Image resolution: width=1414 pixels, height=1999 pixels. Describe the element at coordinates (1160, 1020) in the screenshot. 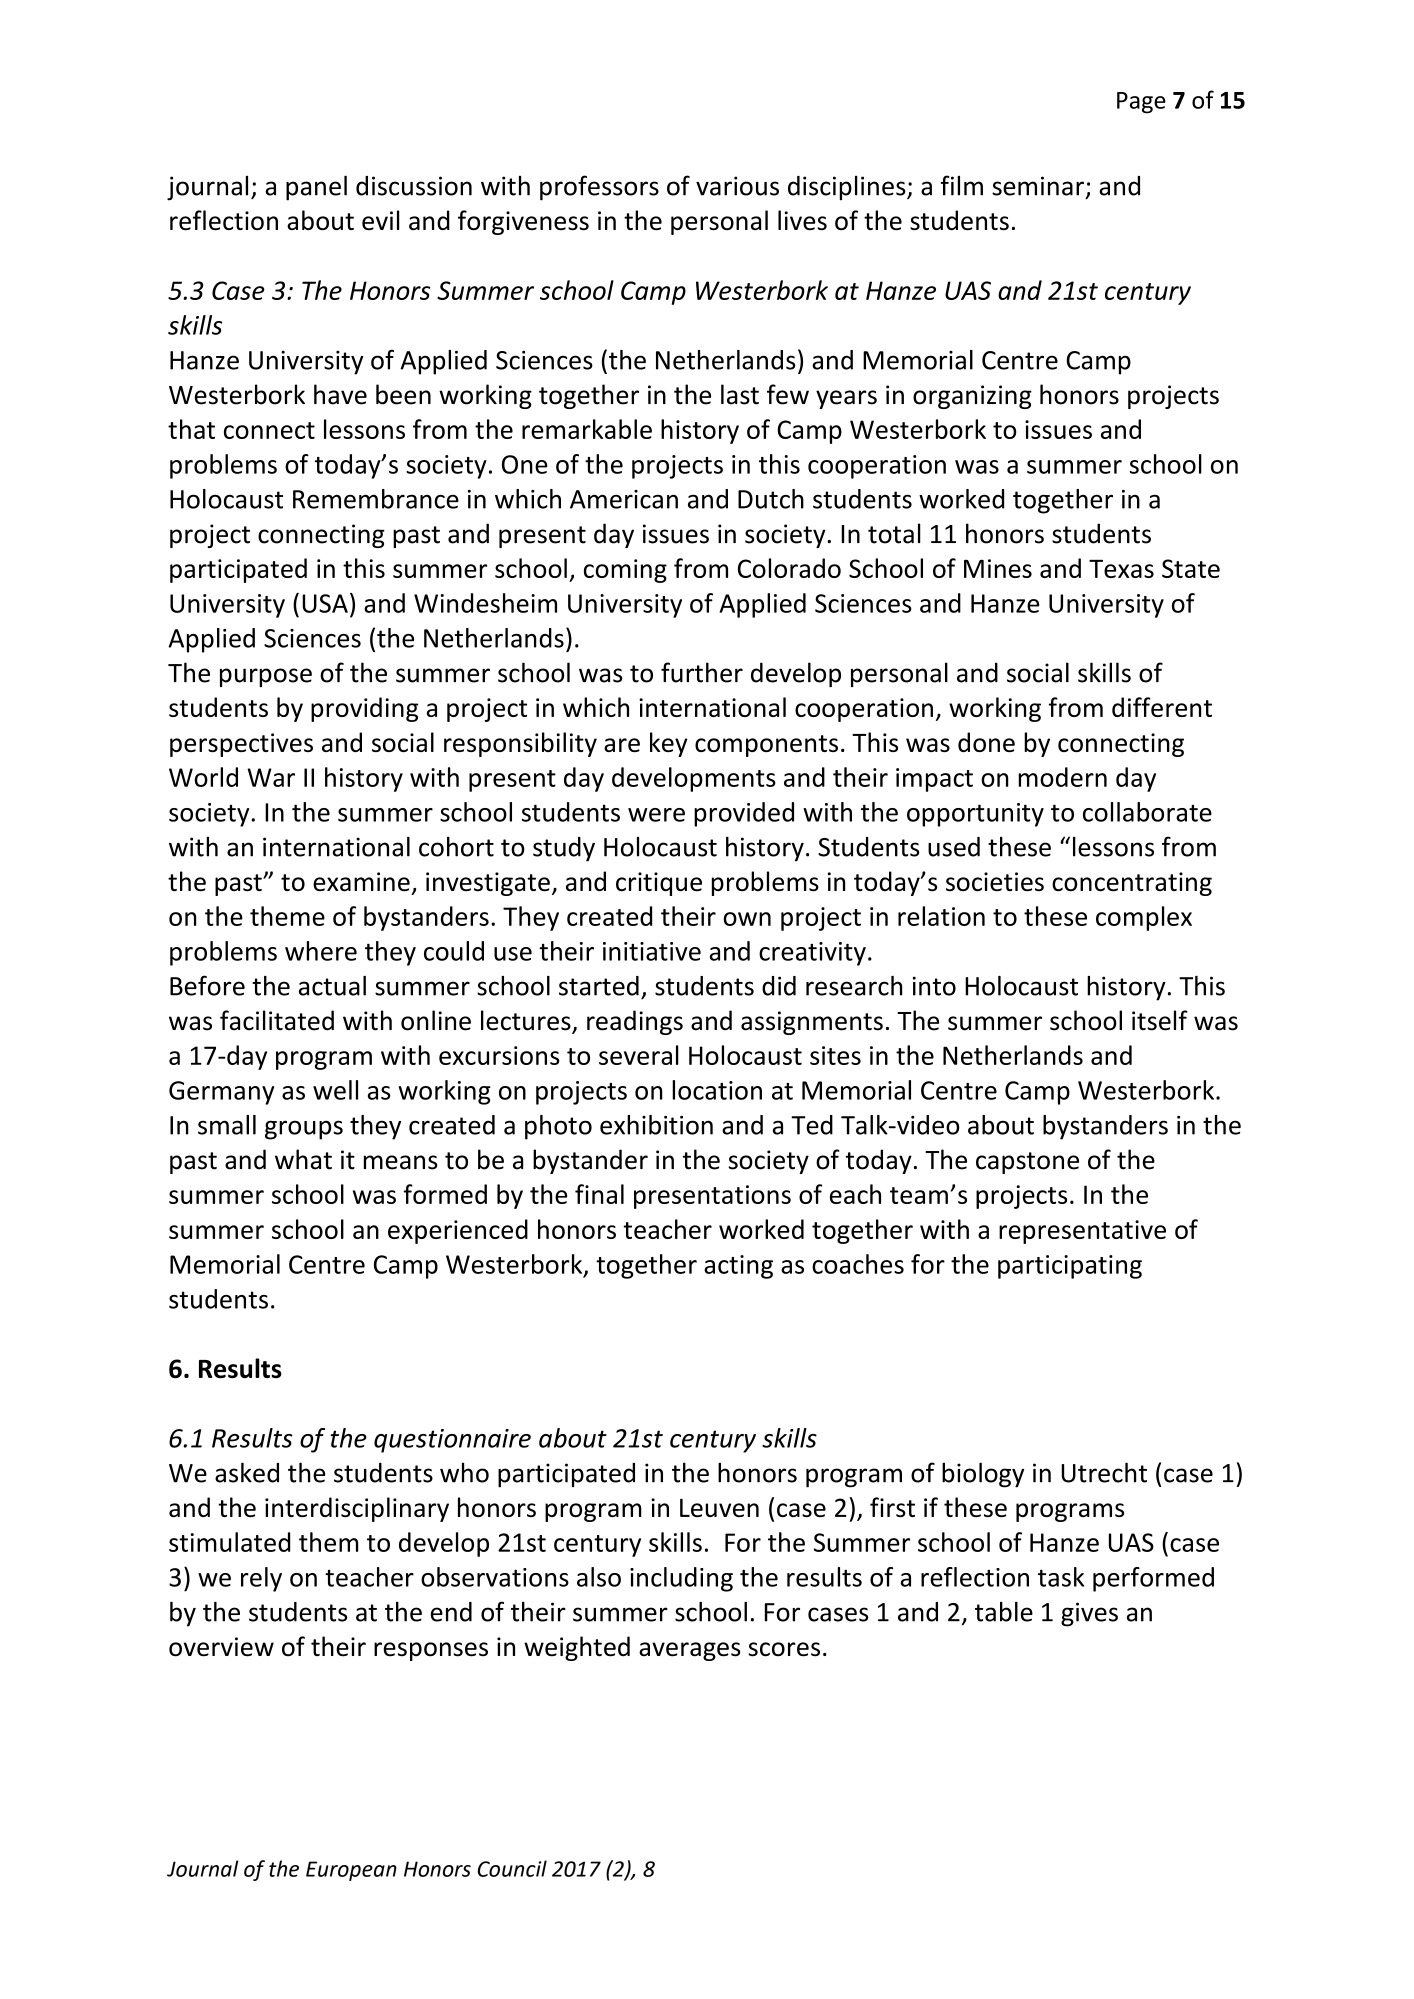

I see `itself` at that location.
